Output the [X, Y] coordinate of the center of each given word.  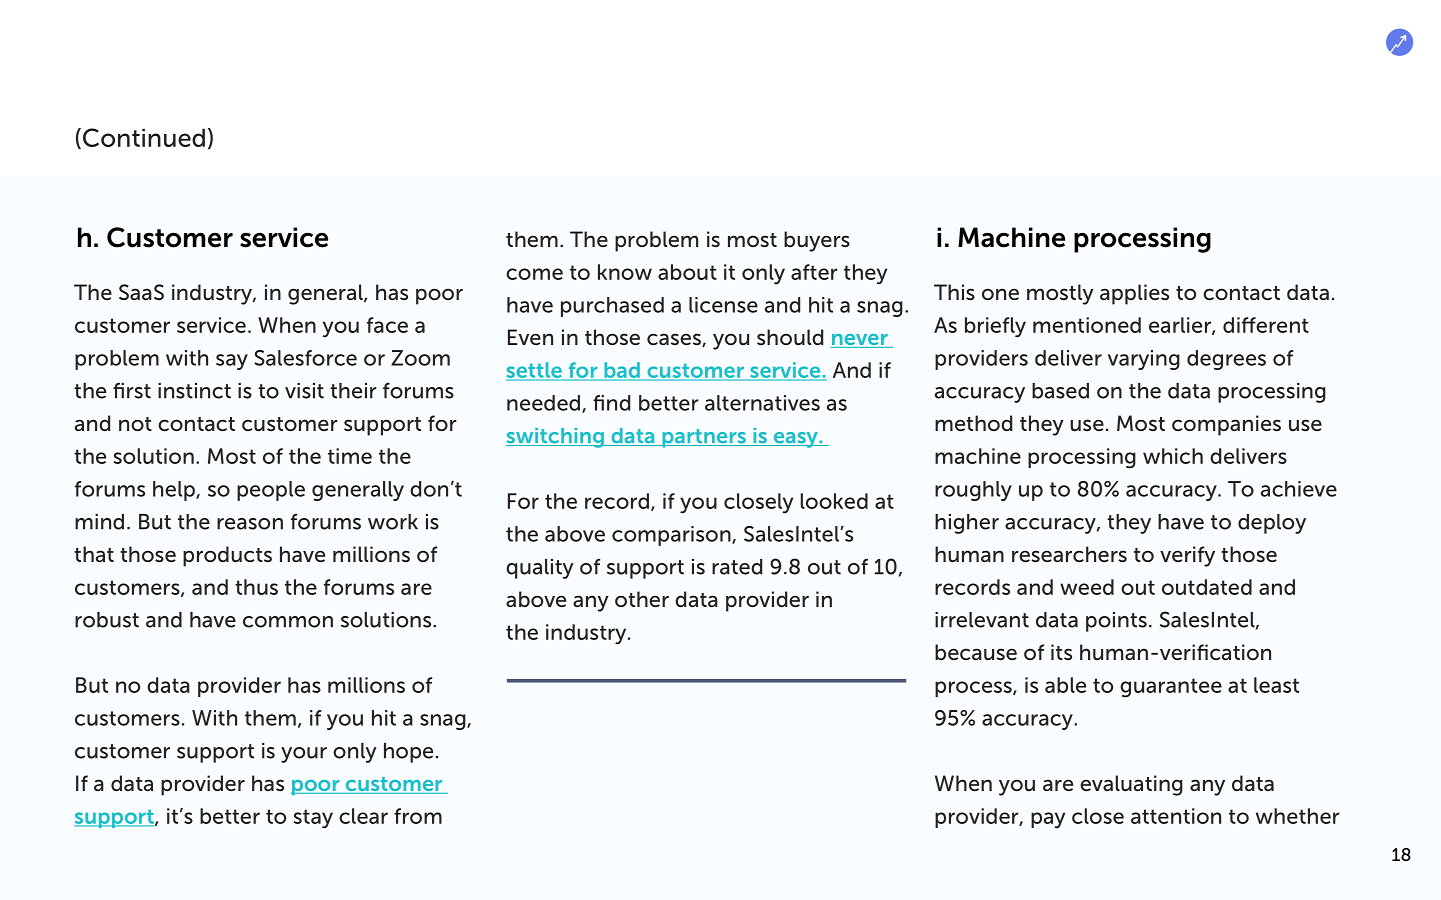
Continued [144, 137]
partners [704, 438]
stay [313, 819]
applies [1134, 294]
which [1173, 456]
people [271, 491]
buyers [817, 241]
